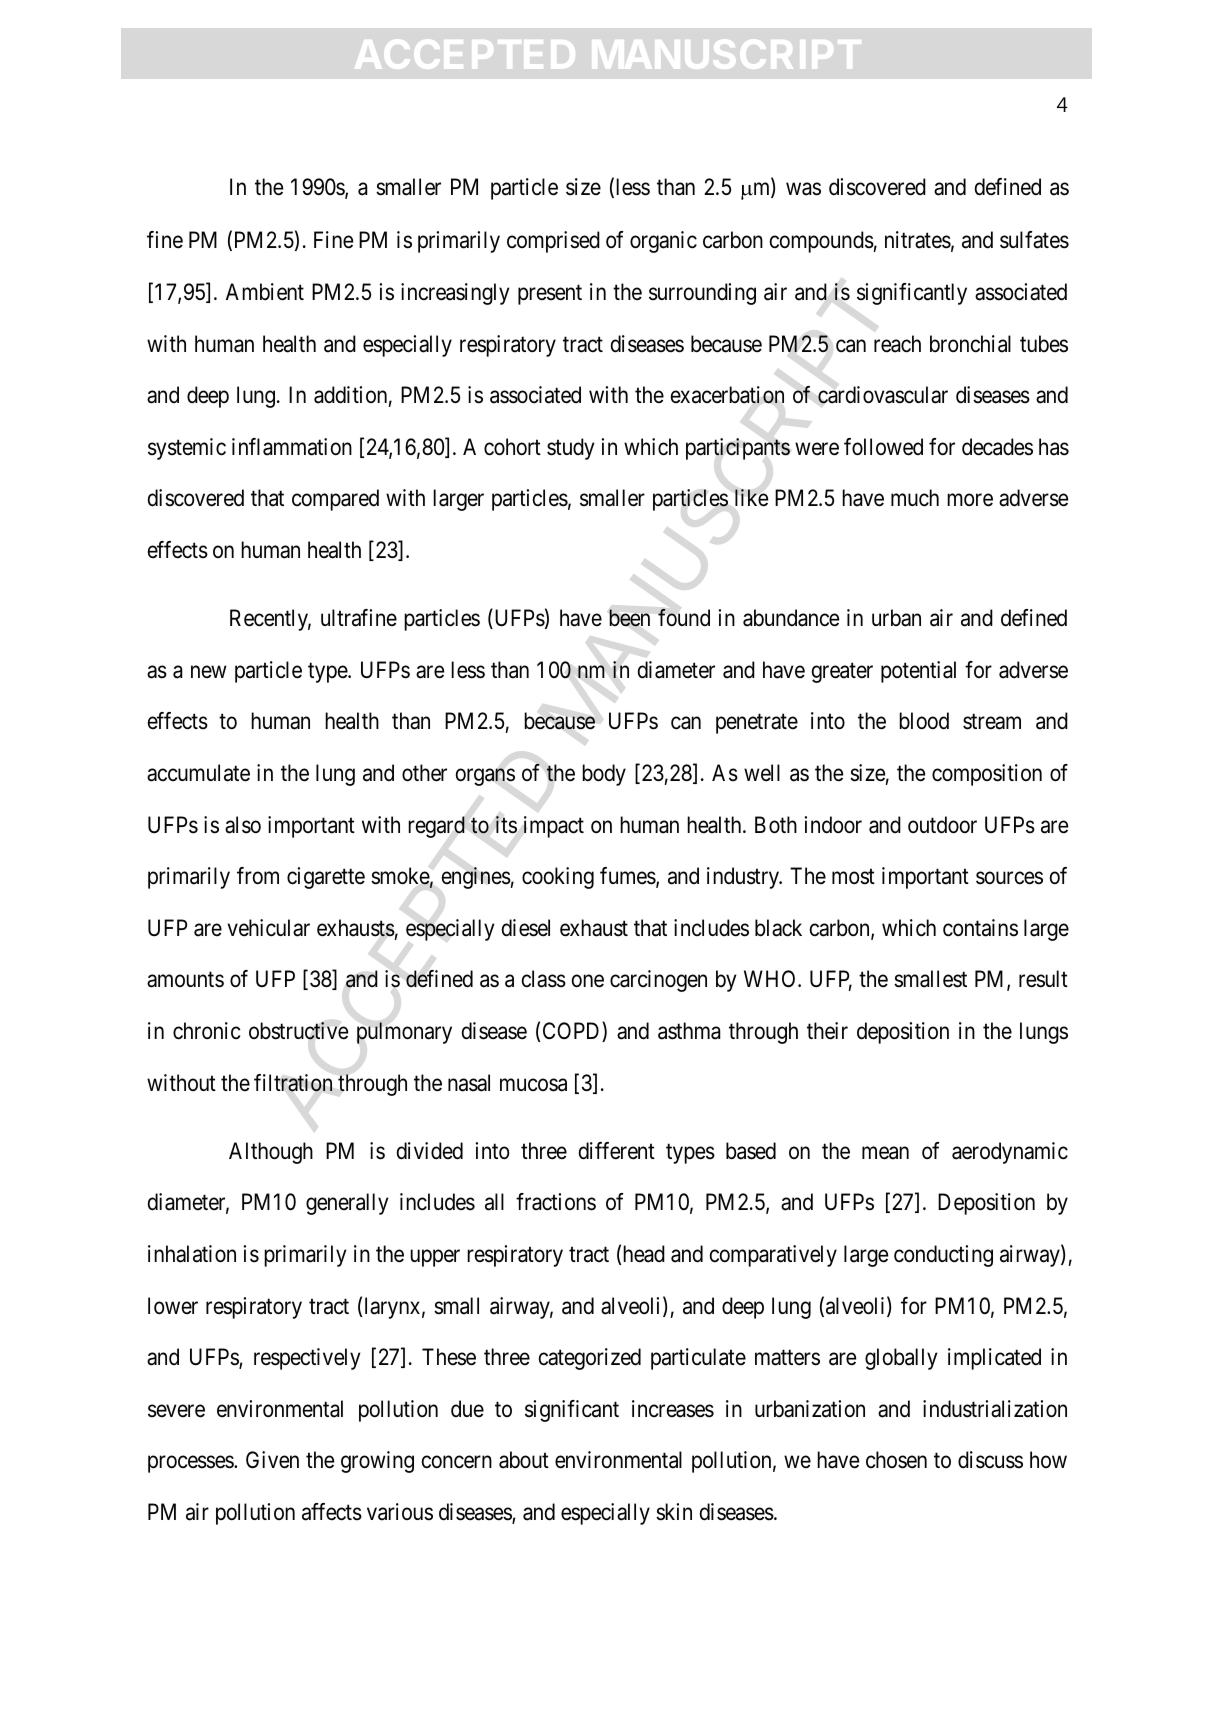 This document has width=1215, height=1718. Describe the element at coordinates (674, 1512) in the document. I see `skin` at that location.
